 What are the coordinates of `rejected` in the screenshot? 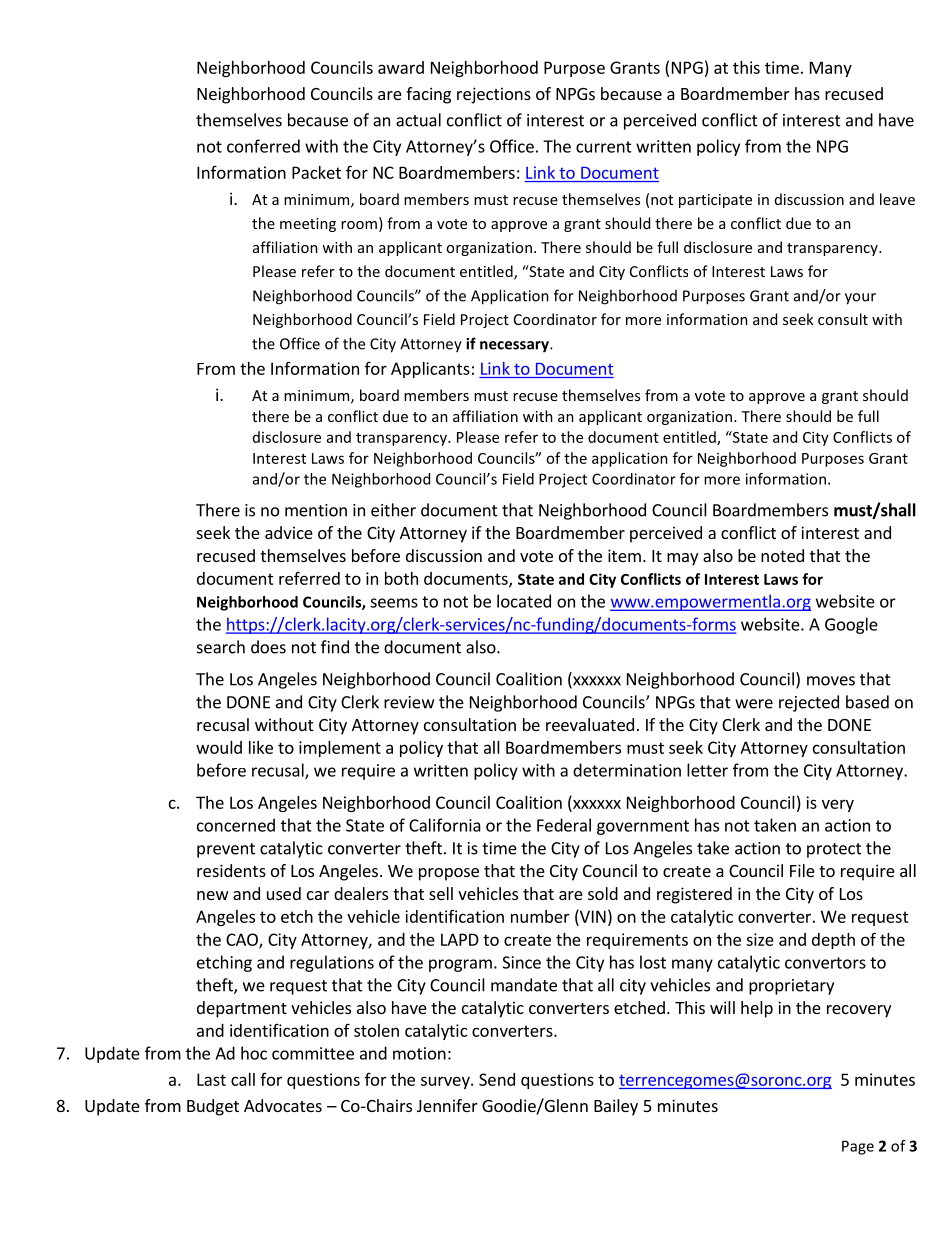 It's located at (809, 703).
